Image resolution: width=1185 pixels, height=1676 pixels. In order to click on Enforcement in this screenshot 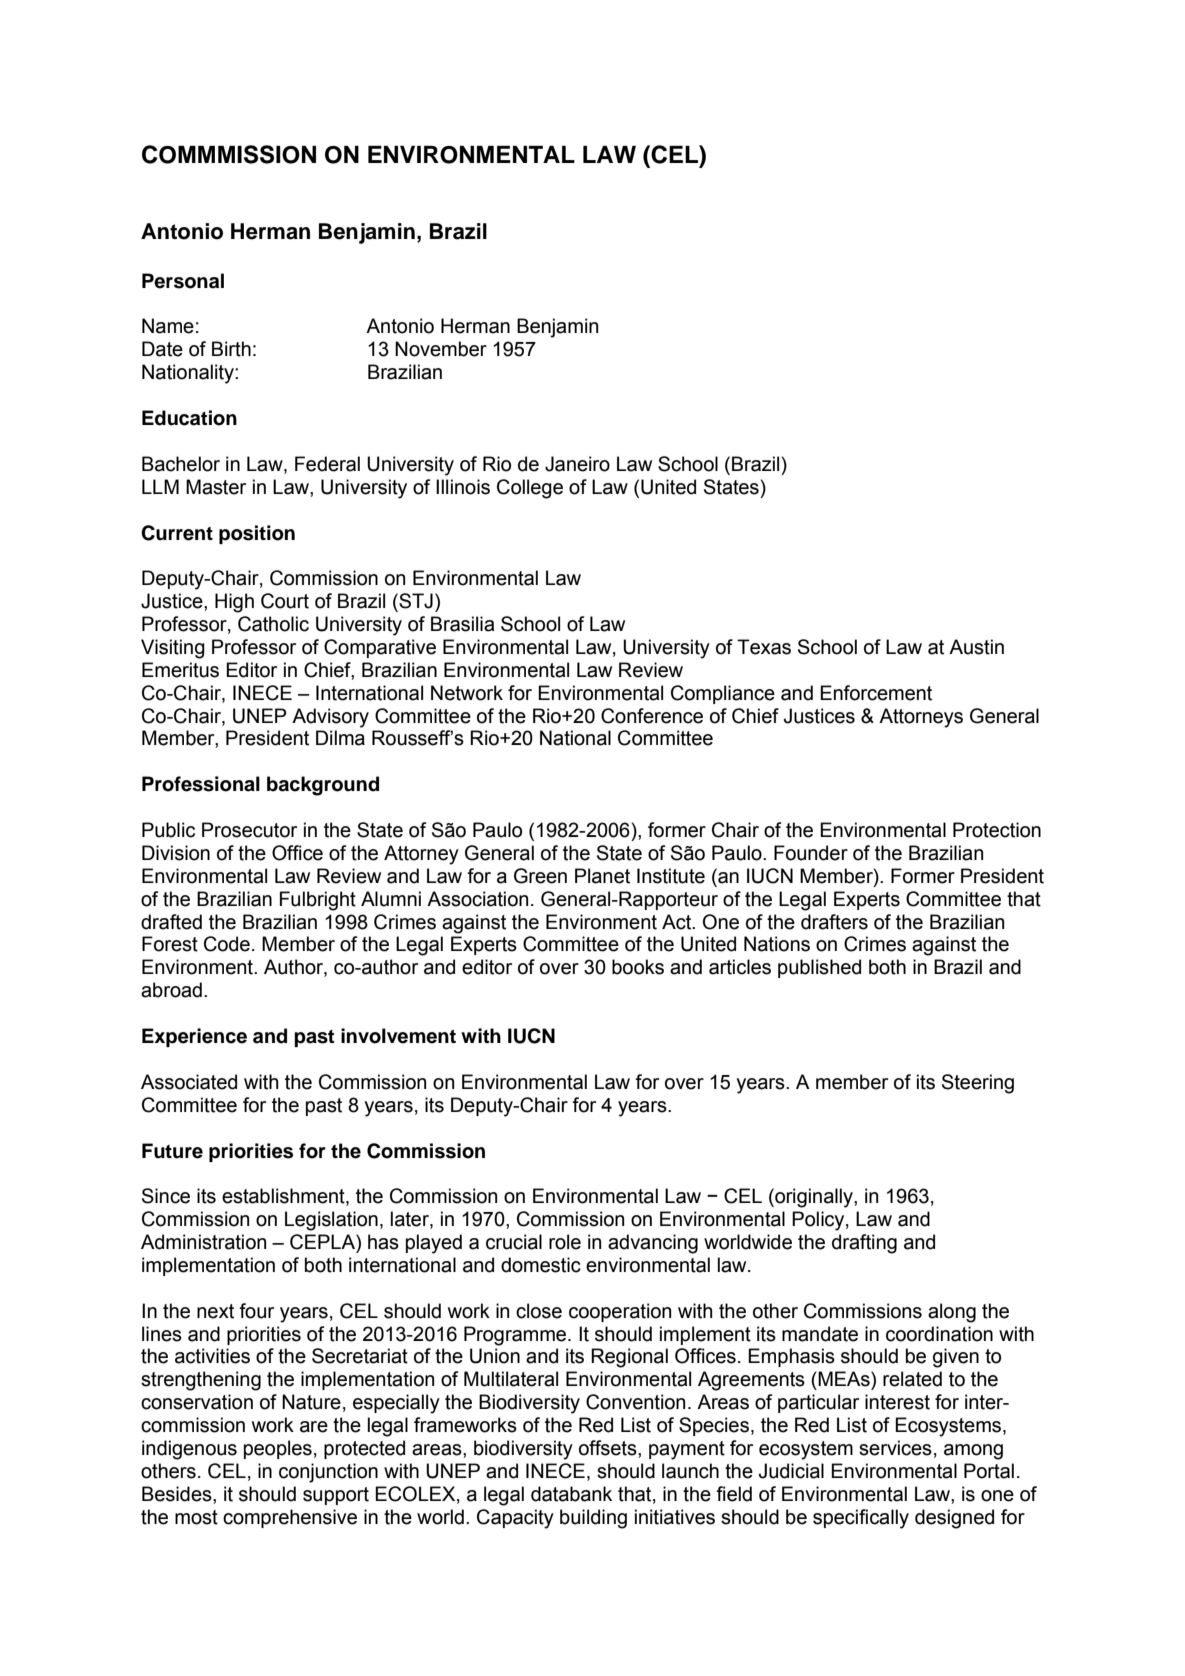, I will do `click(876, 693)`.
